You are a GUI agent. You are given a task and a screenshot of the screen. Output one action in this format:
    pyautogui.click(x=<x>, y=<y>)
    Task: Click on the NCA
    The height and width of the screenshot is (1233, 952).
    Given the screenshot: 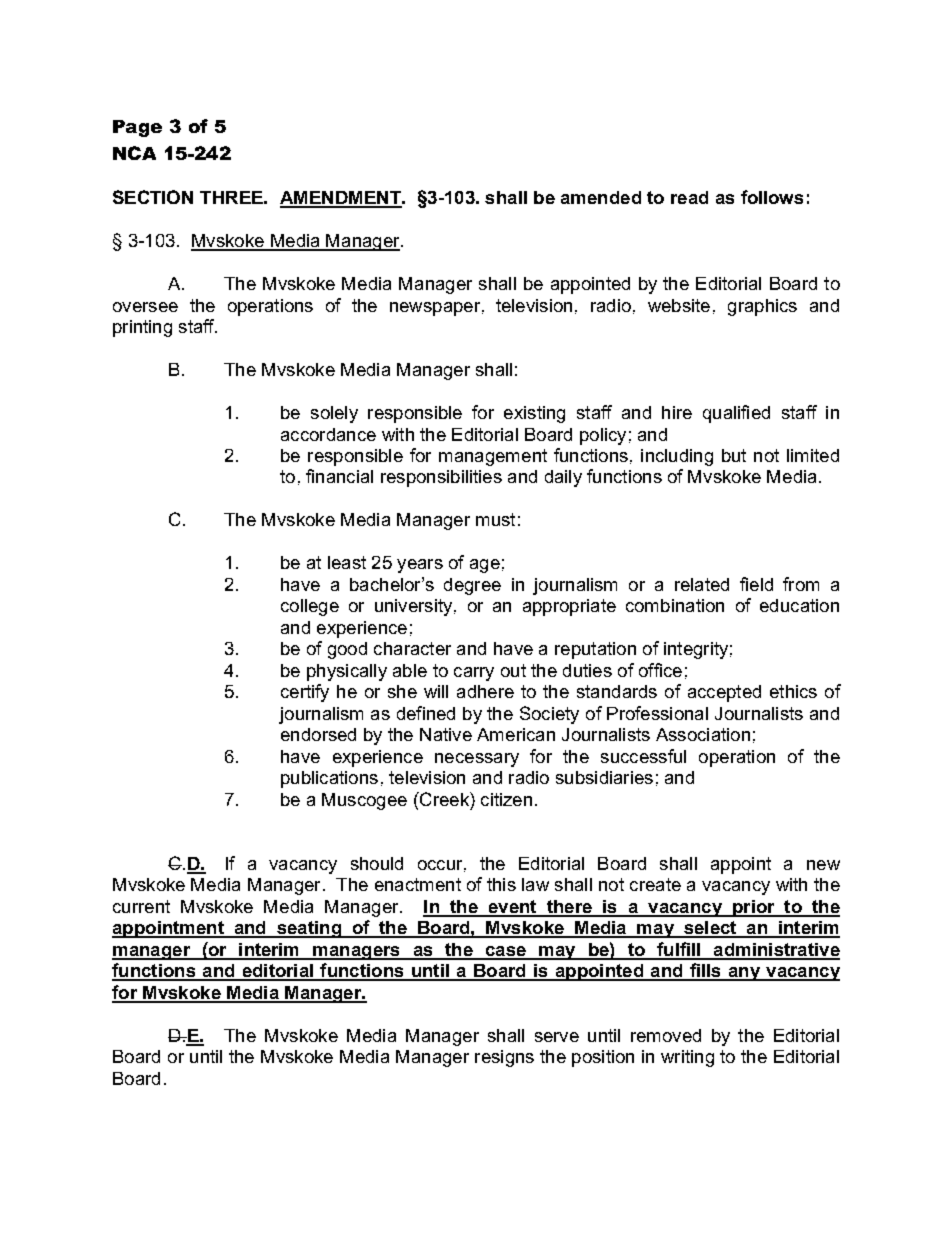 What is the action you would take?
    pyautogui.click(x=134, y=153)
